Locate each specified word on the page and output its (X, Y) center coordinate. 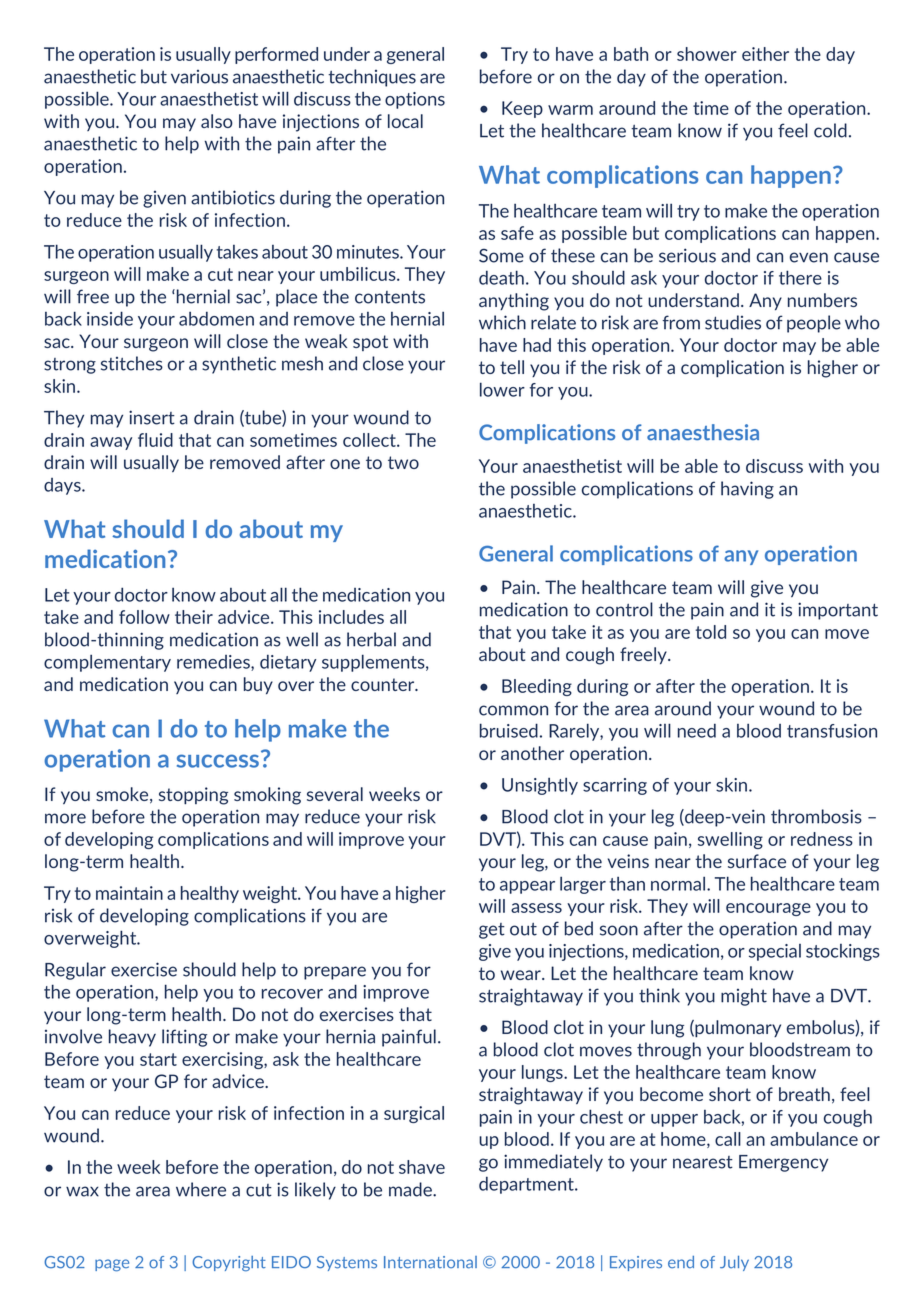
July (734, 1263)
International (430, 1262)
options (415, 100)
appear (527, 887)
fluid (155, 440)
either (765, 54)
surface (757, 861)
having (747, 490)
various (199, 77)
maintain (129, 893)
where (201, 1189)
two (403, 462)
